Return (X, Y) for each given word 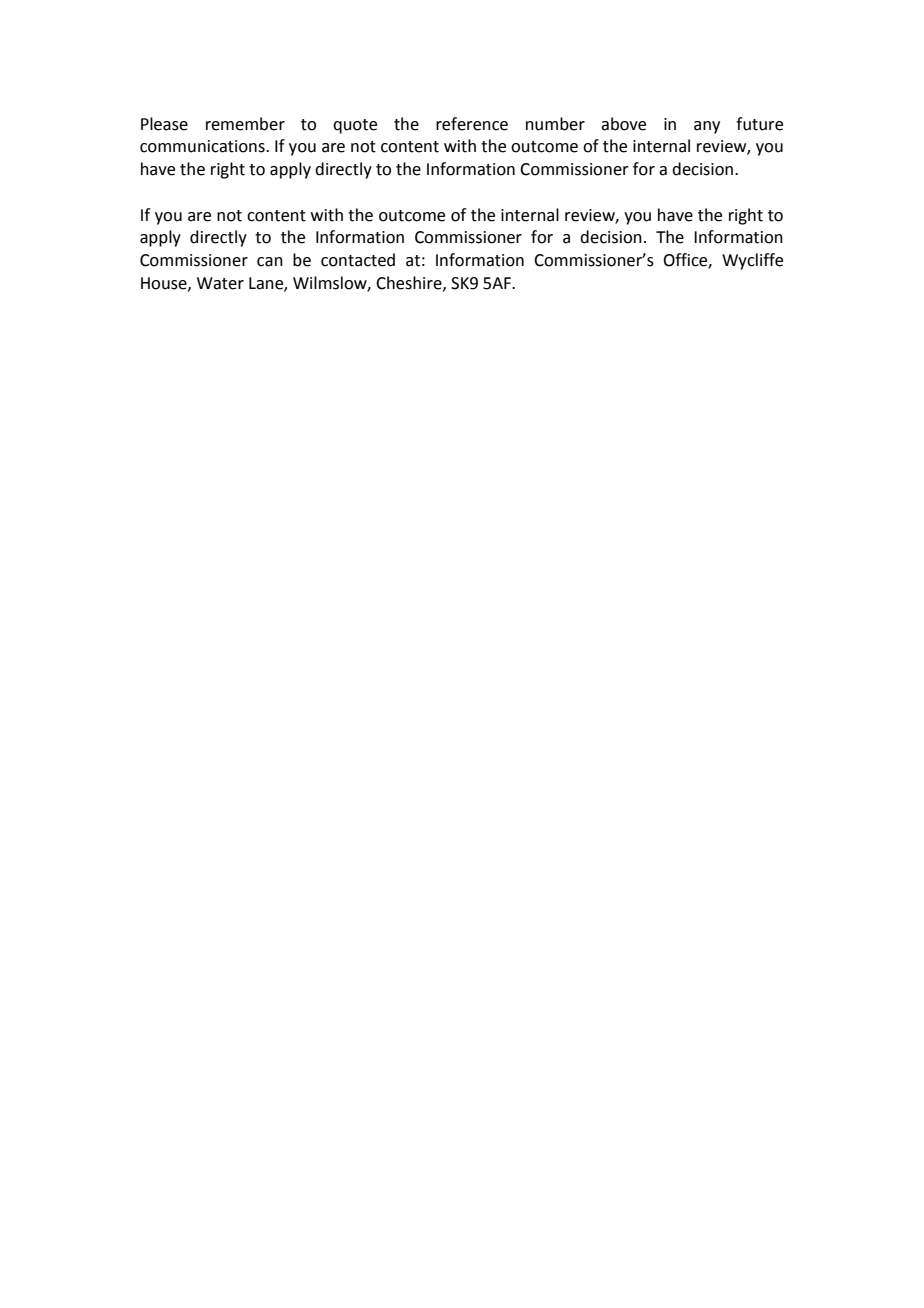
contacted (358, 260)
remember (245, 124)
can (270, 262)
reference (472, 124)
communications (203, 146)
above (623, 124)
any (707, 127)
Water (220, 283)
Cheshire (410, 283)
